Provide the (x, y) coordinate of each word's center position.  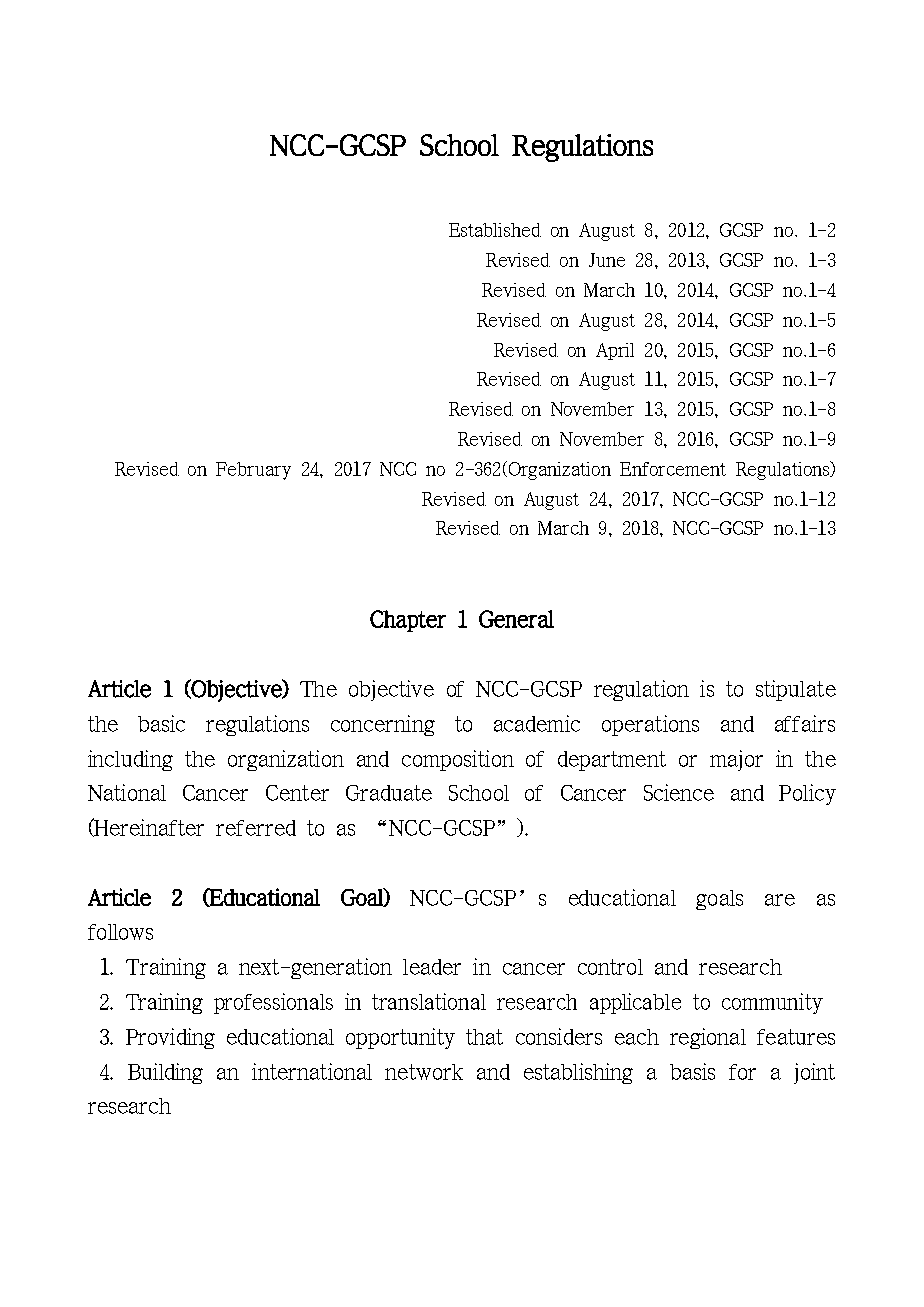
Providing (170, 1038)
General (516, 619)
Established (495, 230)
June (607, 260)
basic (161, 723)
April (615, 351)
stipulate (796, 690)
